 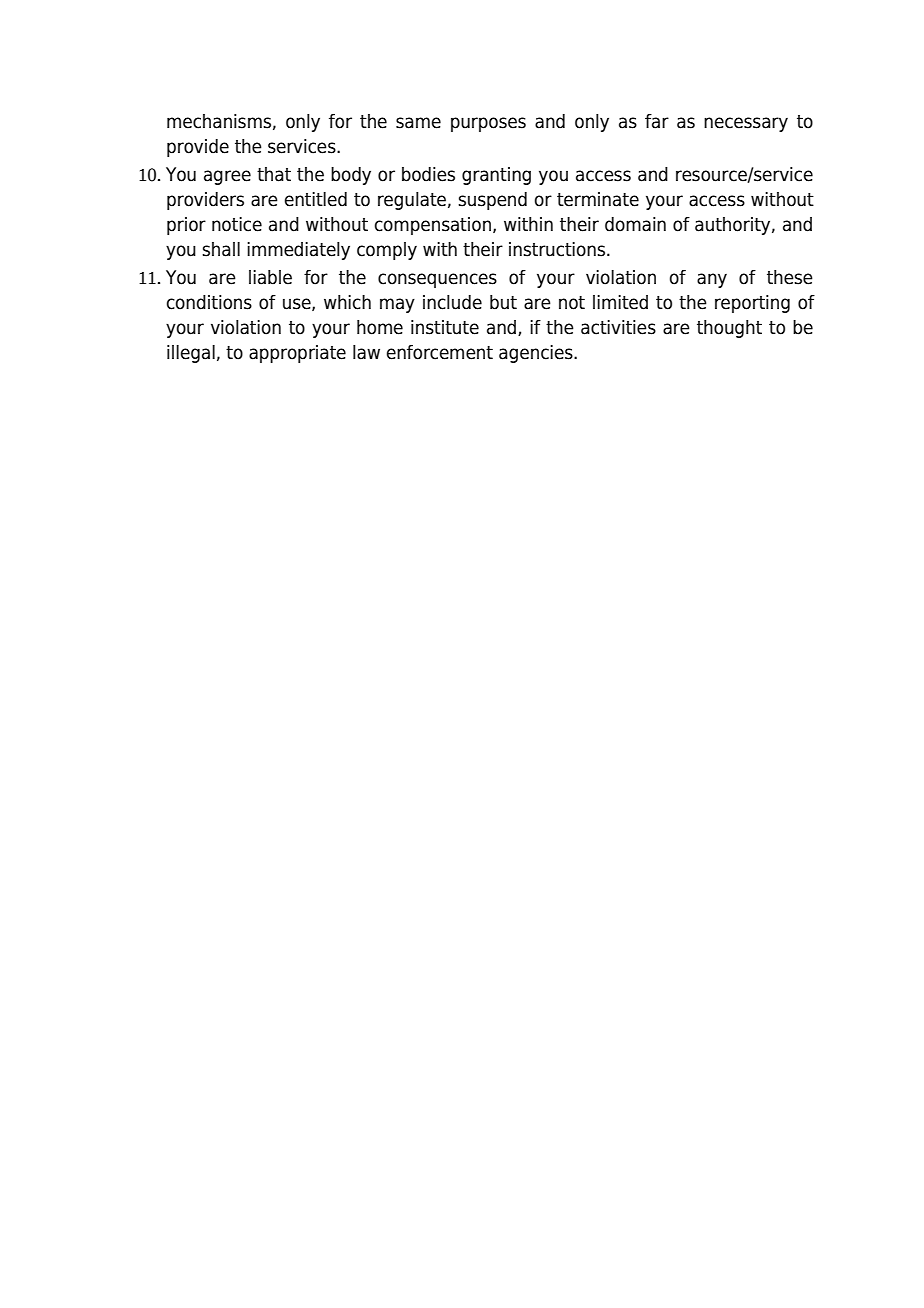 I want to click on terminate, so click(x=598, y=199).
